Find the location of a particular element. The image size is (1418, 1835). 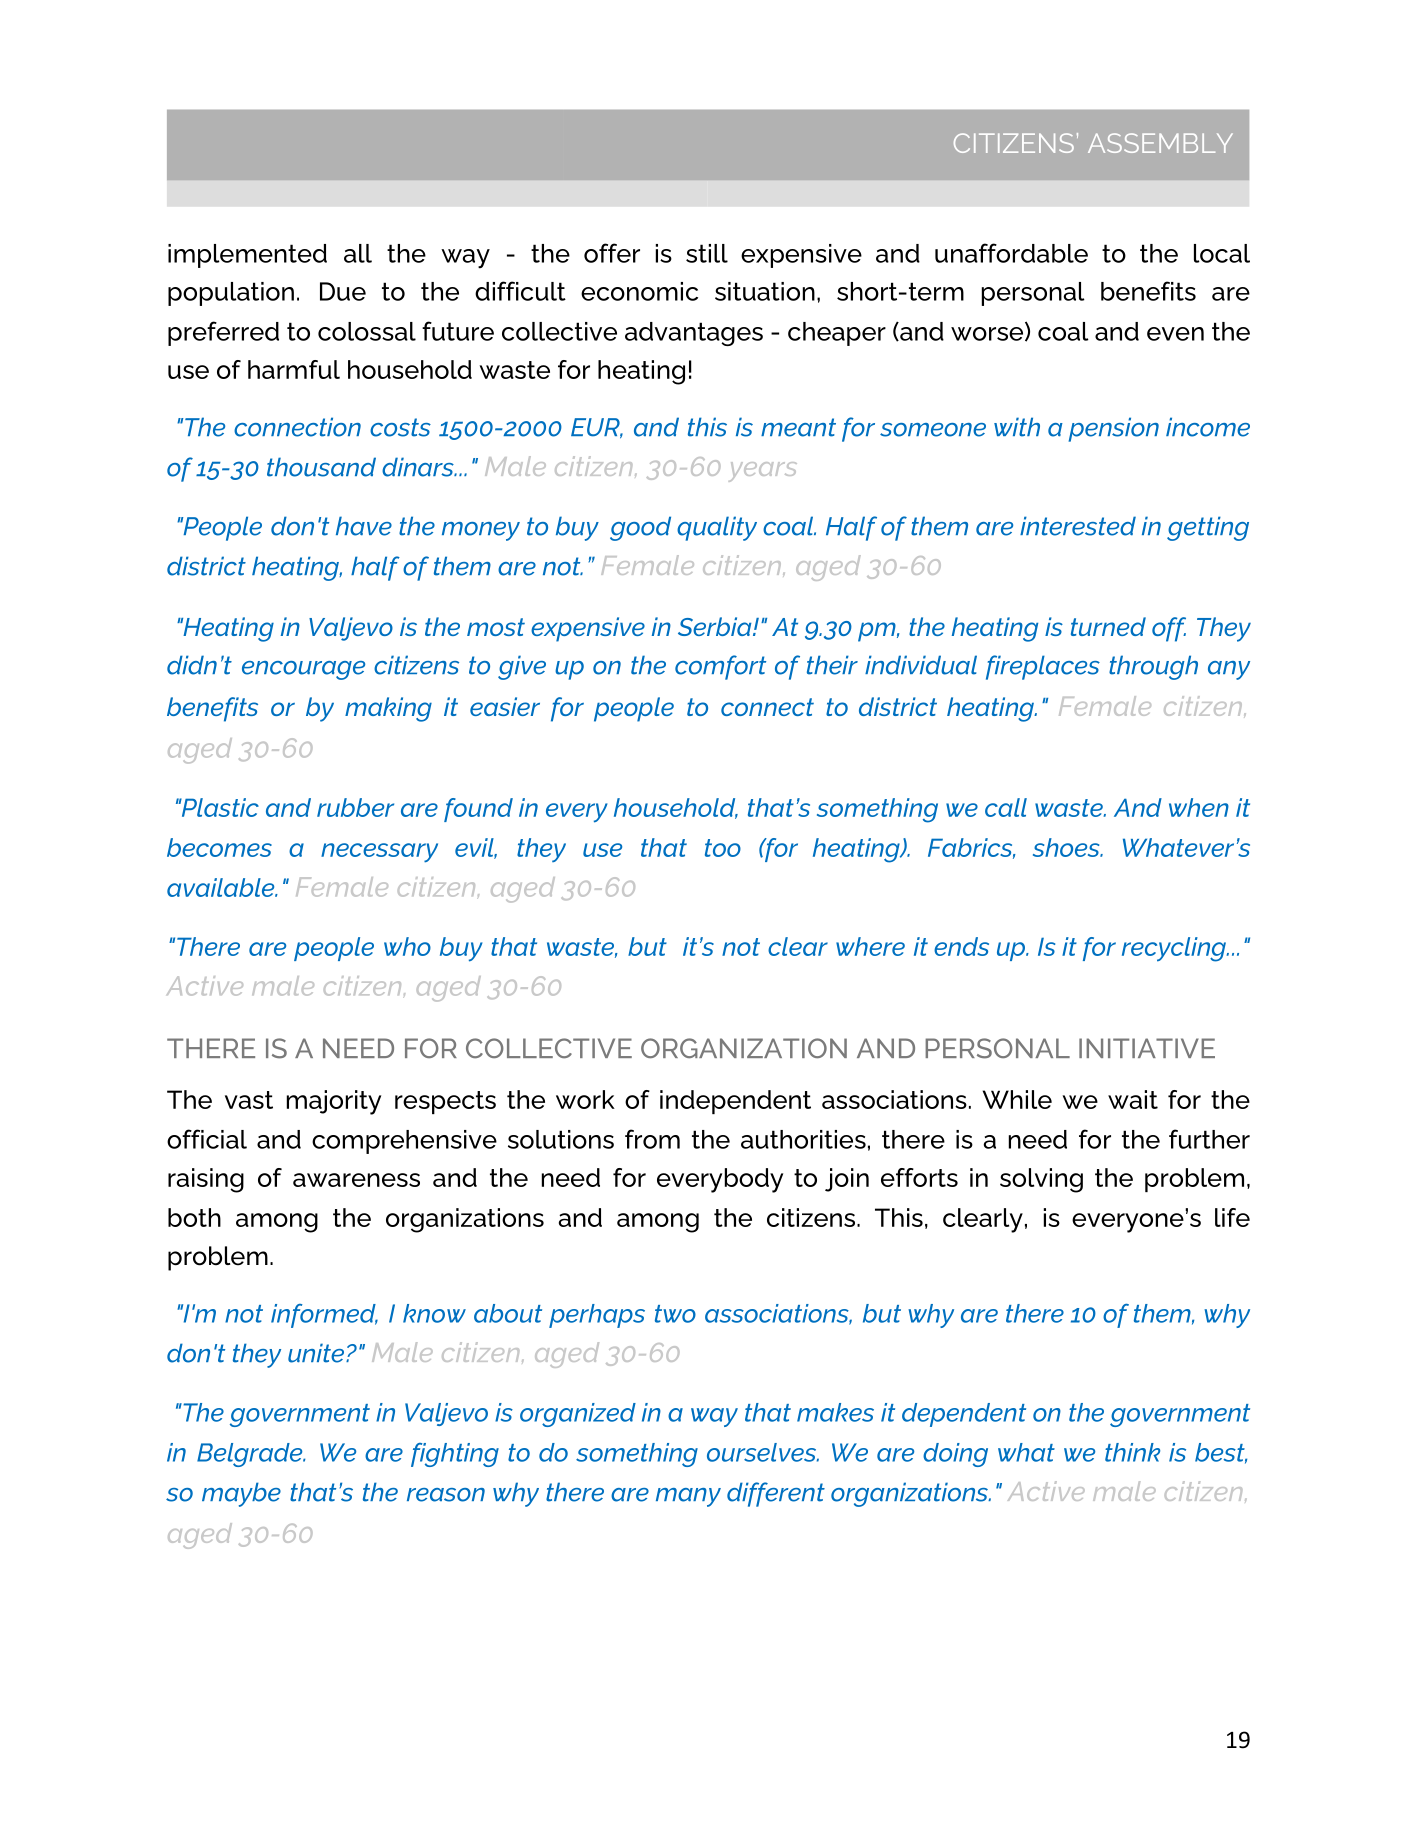

still is located at coordinates (707, 253).
